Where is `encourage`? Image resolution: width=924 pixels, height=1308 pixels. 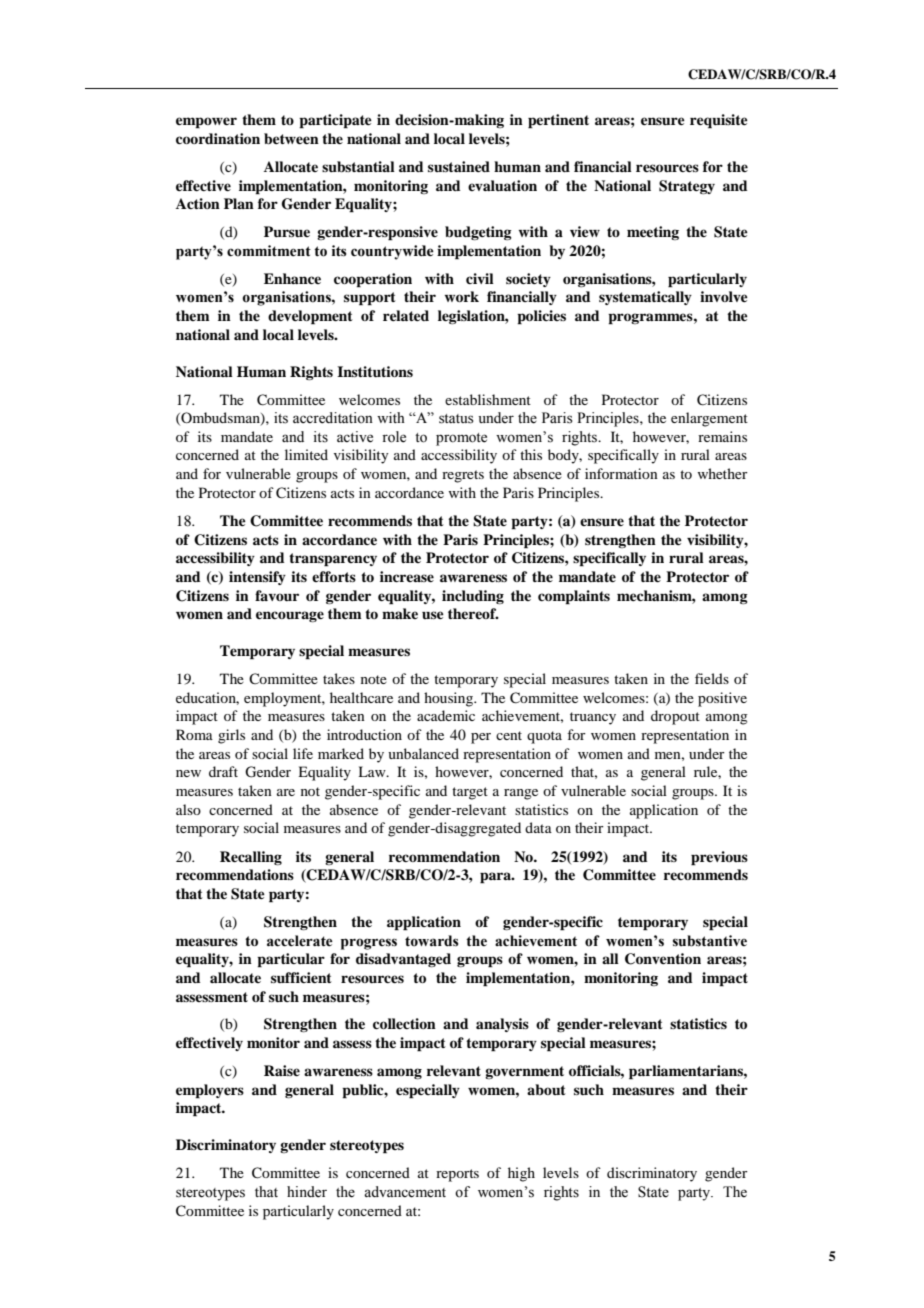 encourage is located at coordinates (290, 616).
